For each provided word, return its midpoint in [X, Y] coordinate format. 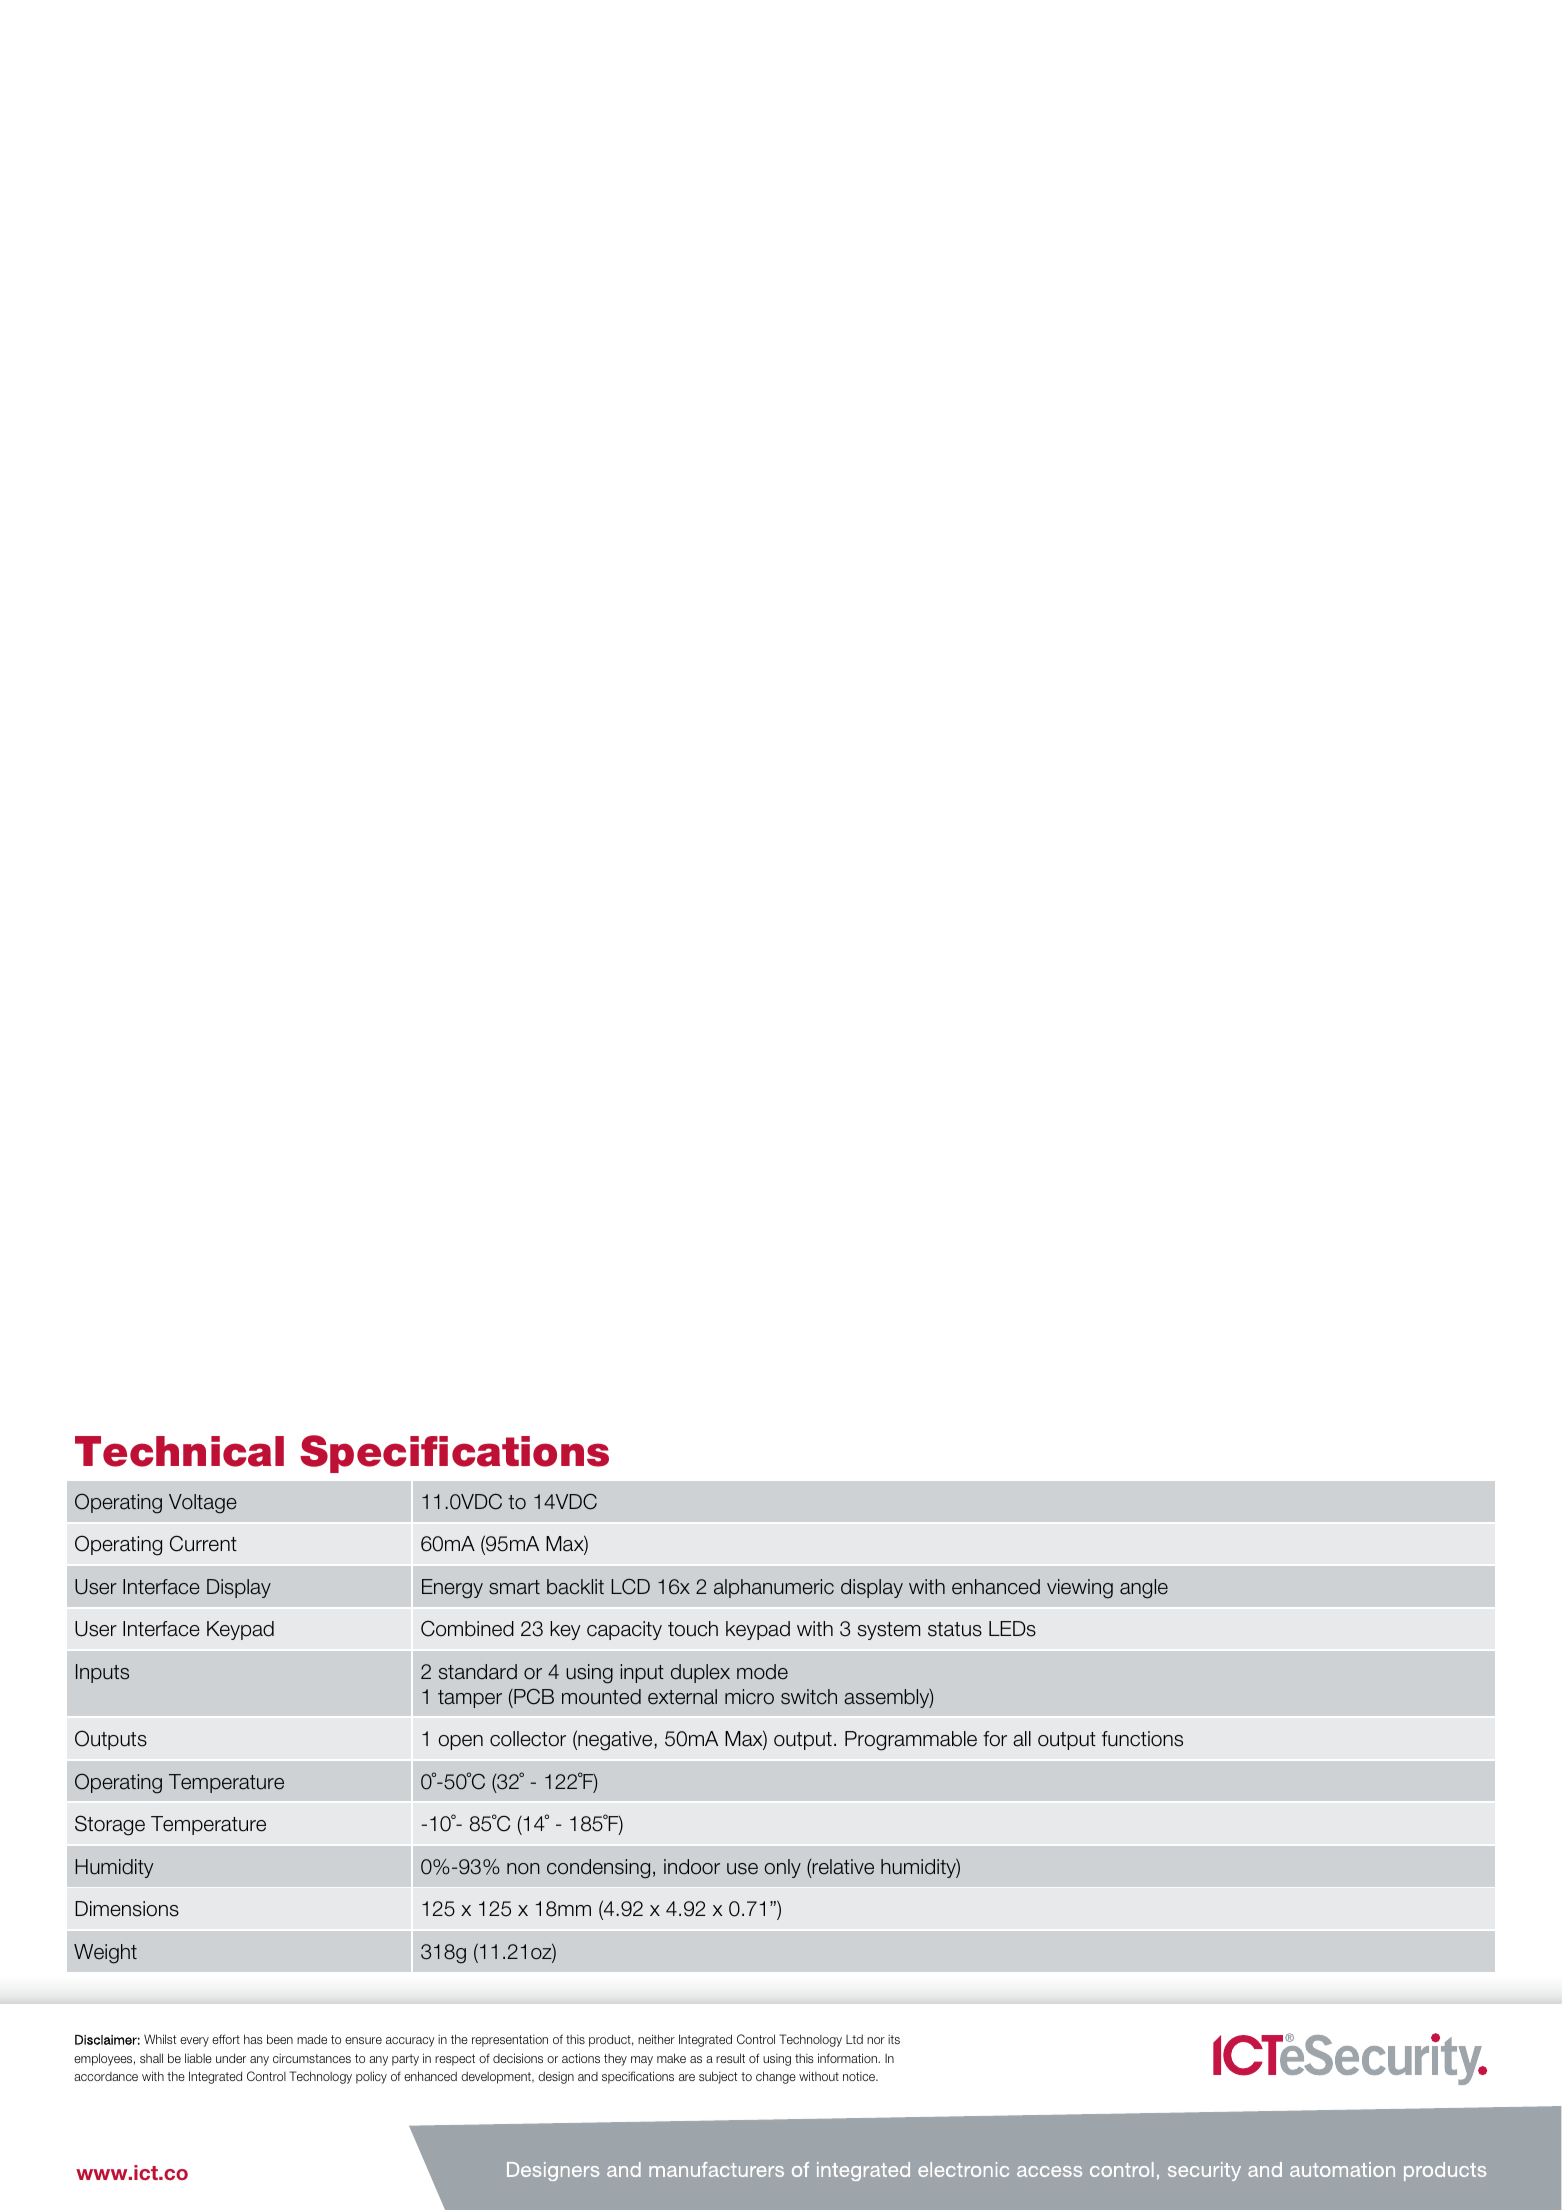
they [615, 2060]
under [231, 2058]
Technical [179, 1451]
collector [528, 1739]
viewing [1080, 1589]
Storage [110, 1825]
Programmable [911, 1741]
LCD [630, 1587]
